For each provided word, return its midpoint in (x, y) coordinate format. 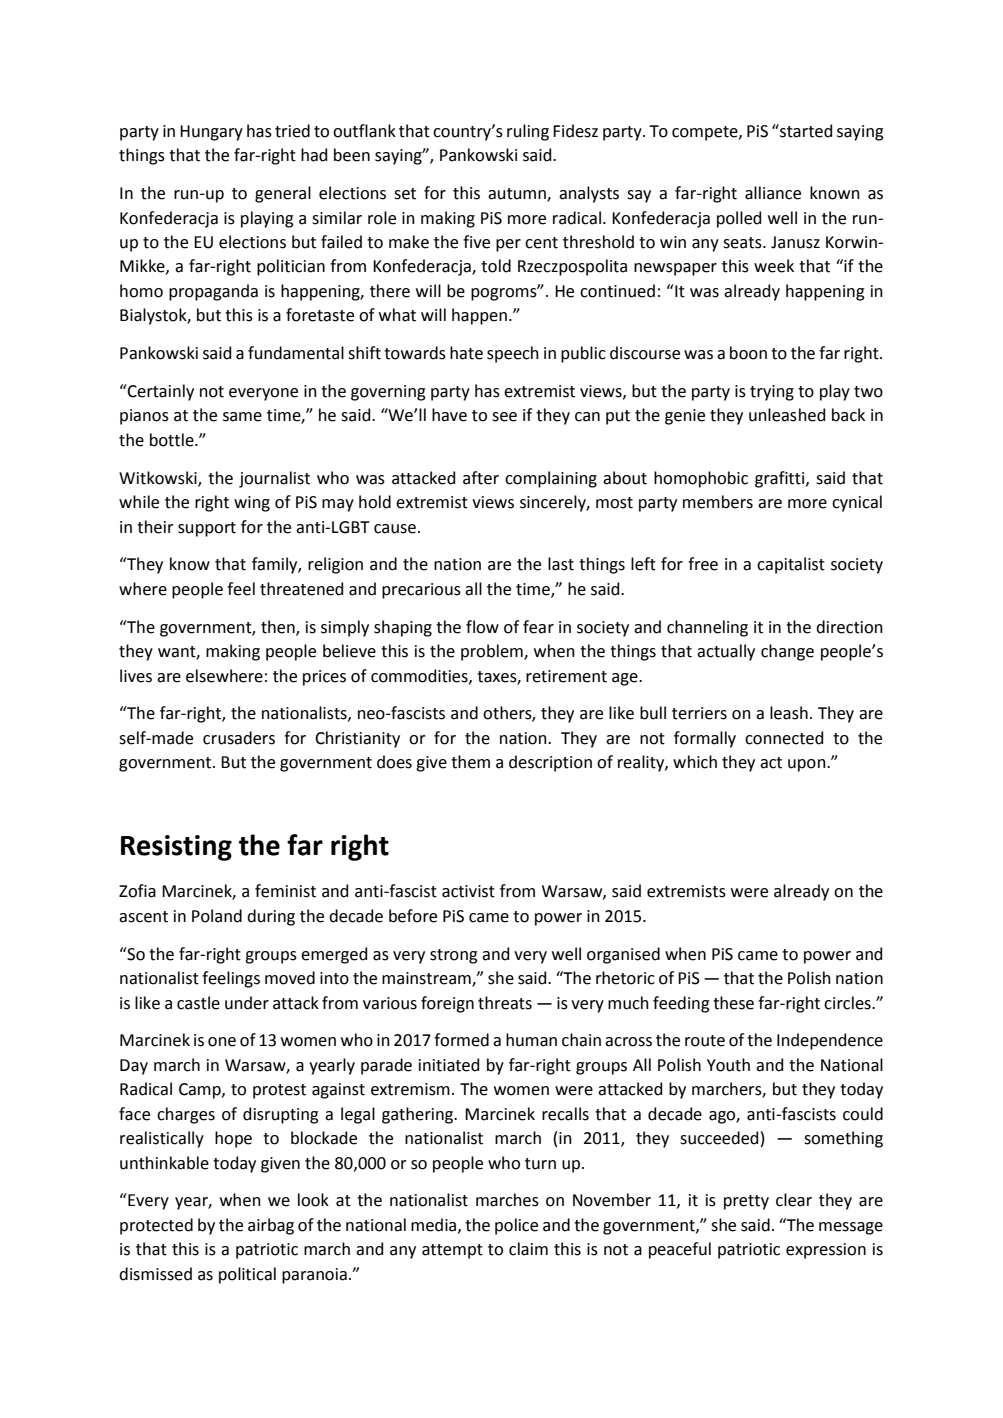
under (247, 1003)
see (504, 417)
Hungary (211, 133)
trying (772, 393)
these (733, 1003)
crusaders (239, 738)
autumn (518, 195)
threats (505, 1003)
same (242, 417)
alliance (773, 193)
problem (493, 652)
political (247, 1275)
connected (784, 738)
